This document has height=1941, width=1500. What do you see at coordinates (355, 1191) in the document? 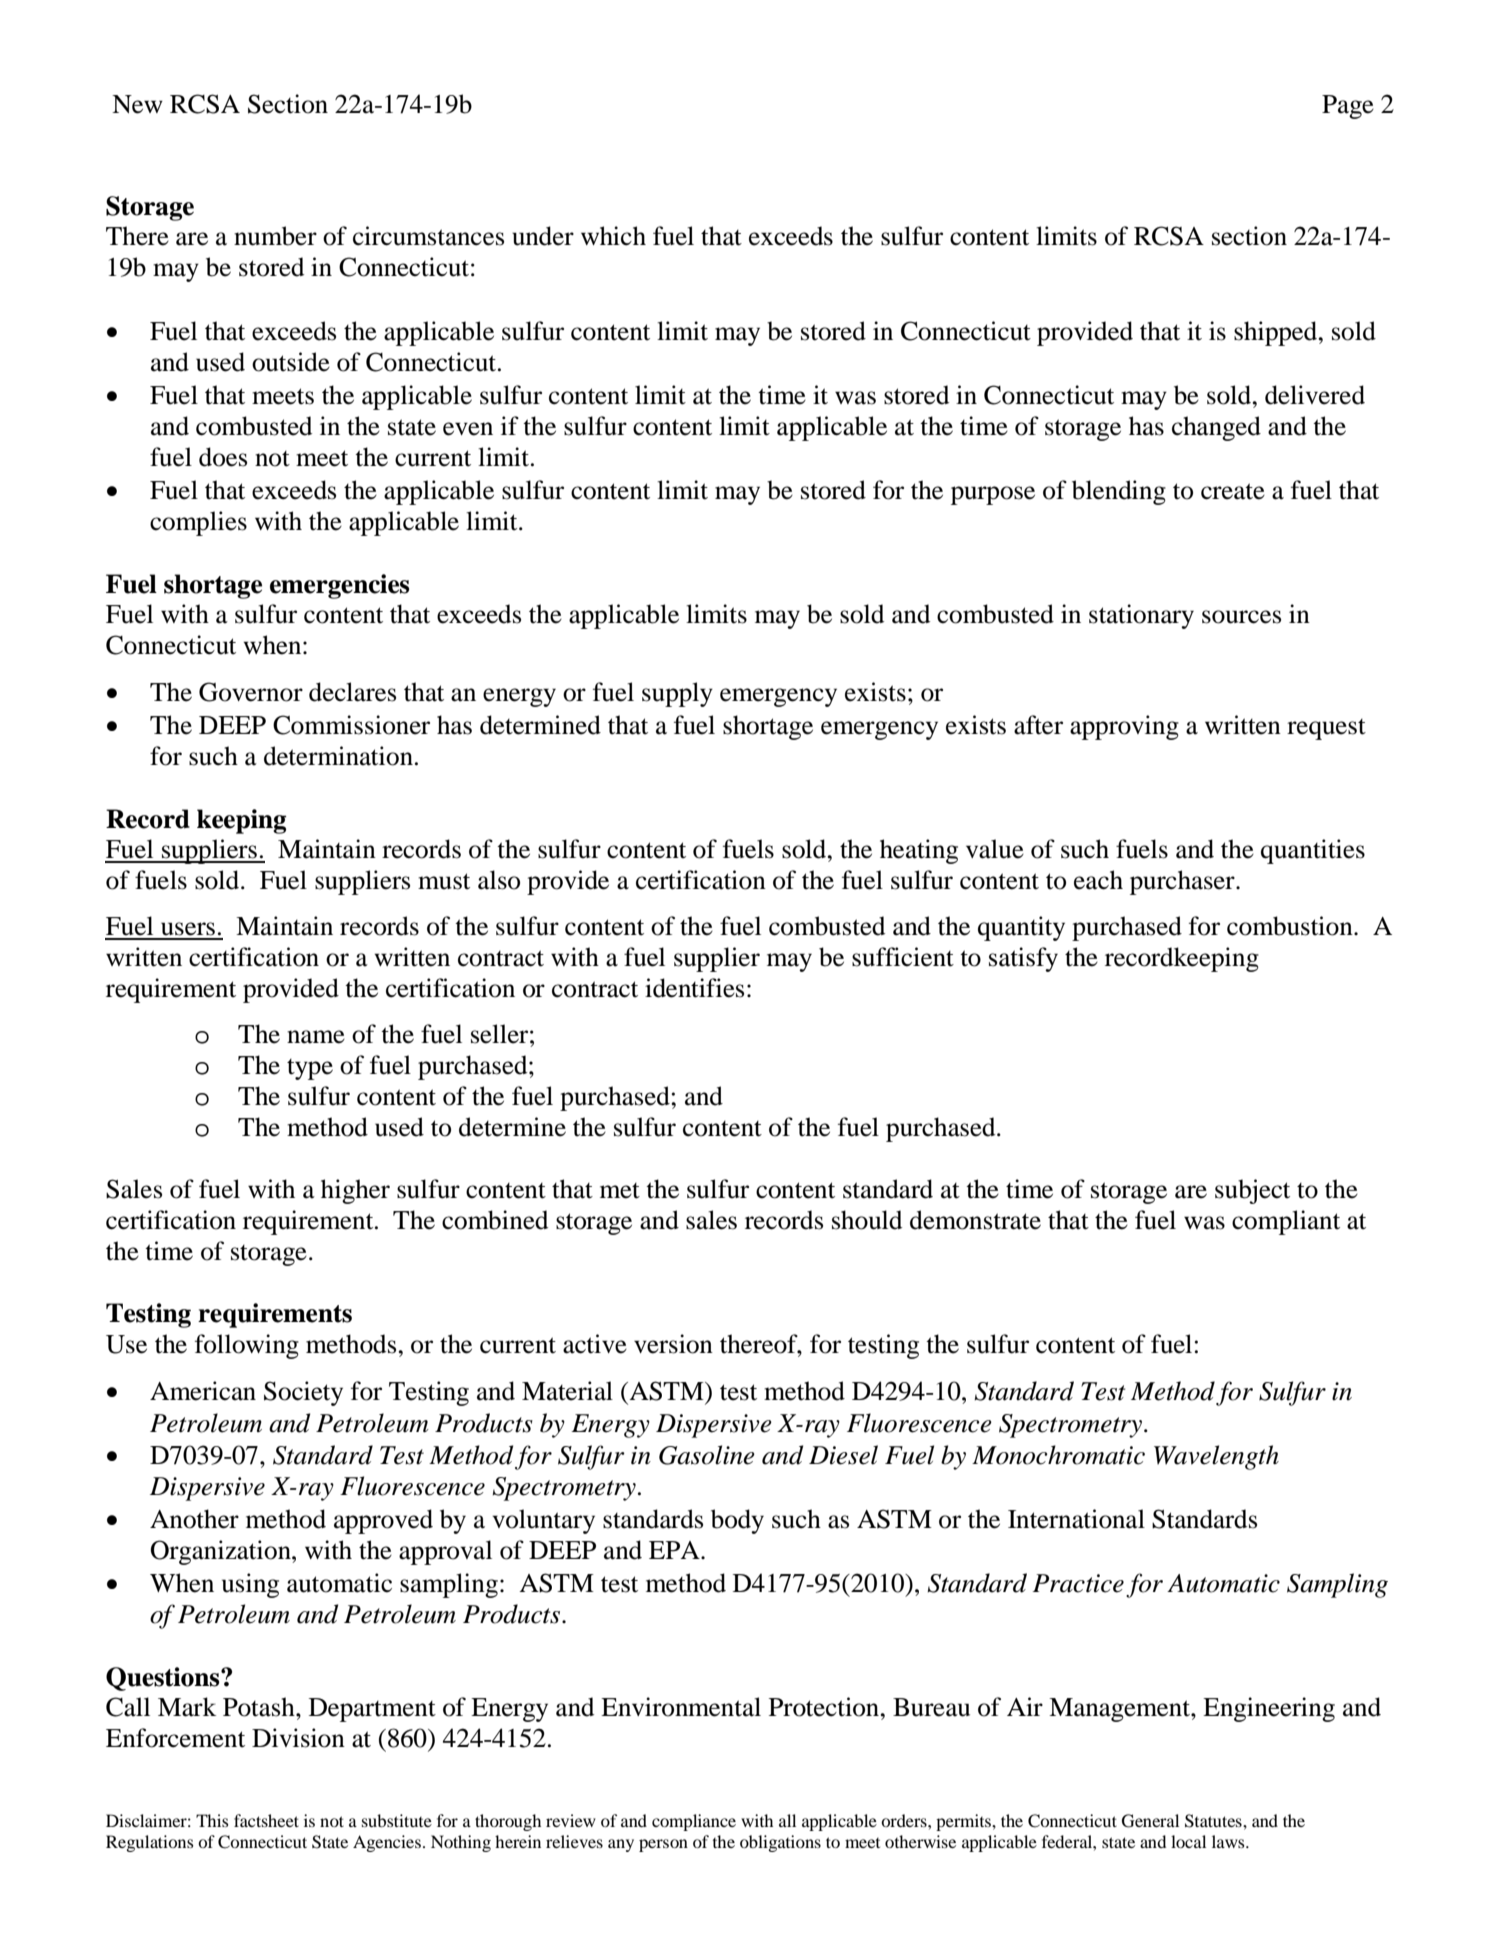
I see `higher` at bounding box center [355, 1191].
